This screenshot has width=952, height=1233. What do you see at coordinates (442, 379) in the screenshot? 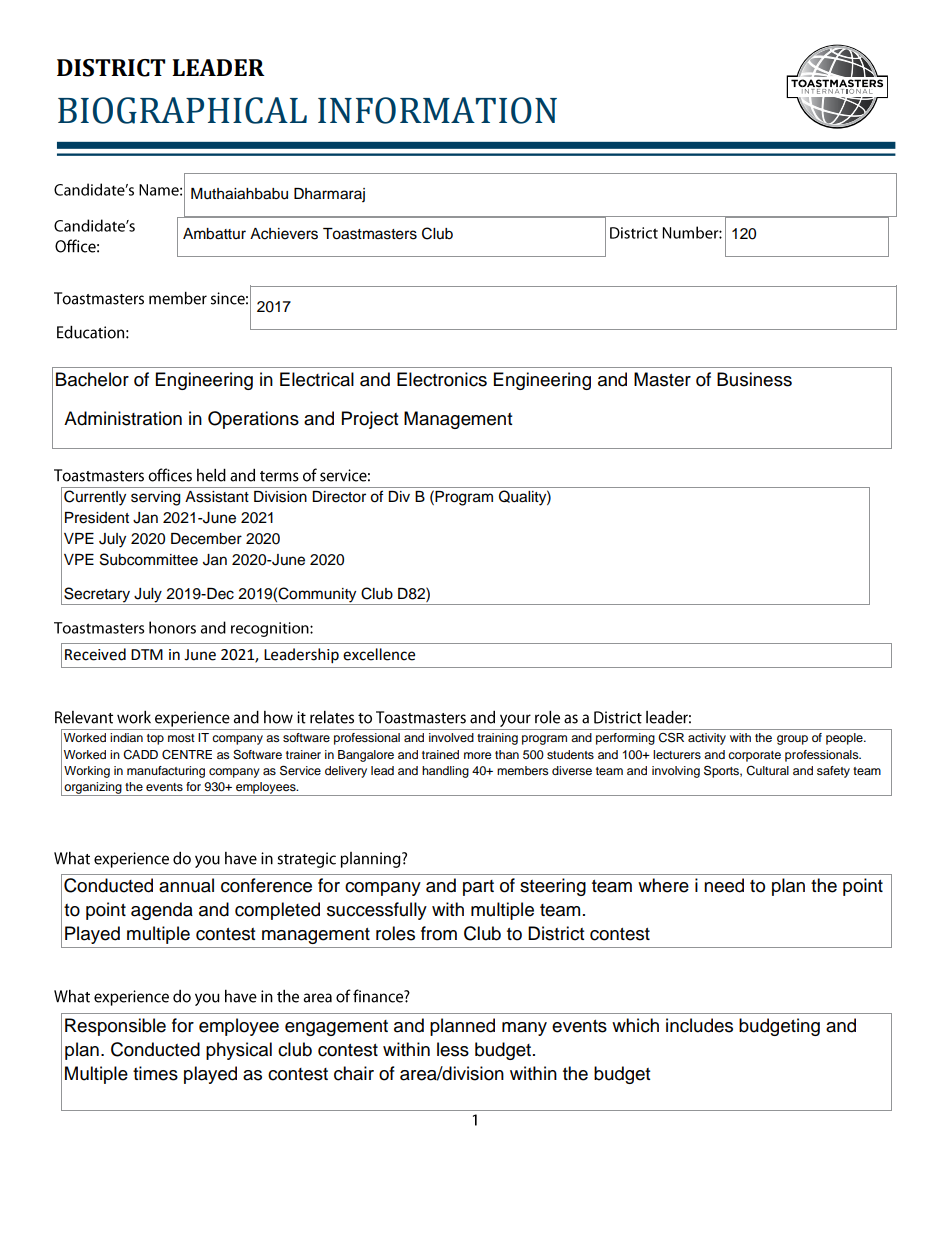
I see `Electronics` at bounding box center [442, 379].
